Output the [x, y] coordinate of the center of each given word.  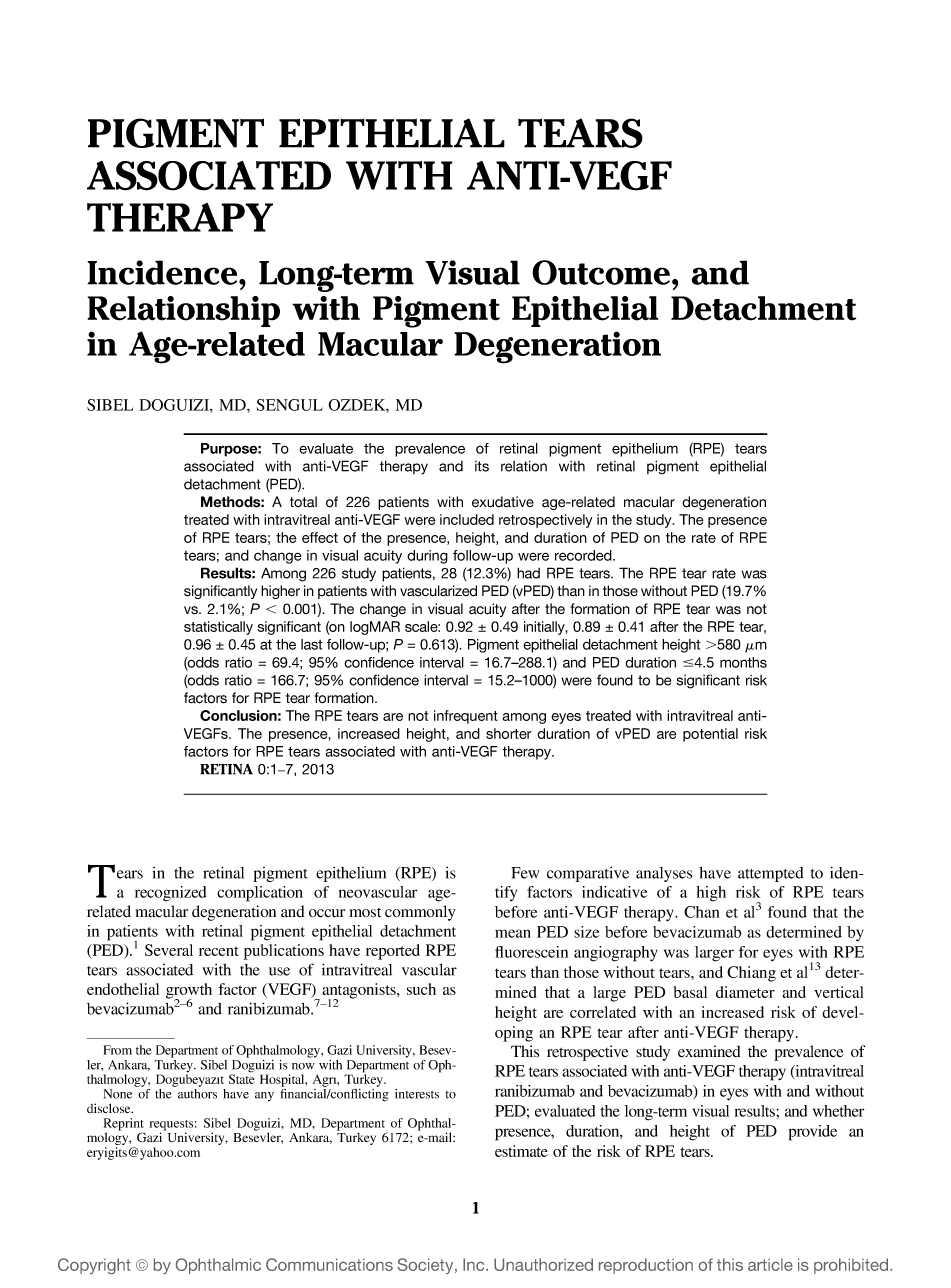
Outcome [602, 272]
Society [427, 1266]
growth [189, 992]
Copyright [94, 1266]
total [303, 502]
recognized [170, 894]
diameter [745, 992]
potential [710, 735]
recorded [584, 555]
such [421, 989]
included [467, 519]
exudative [503, 502]
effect [320, 537]
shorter [509, 733]
